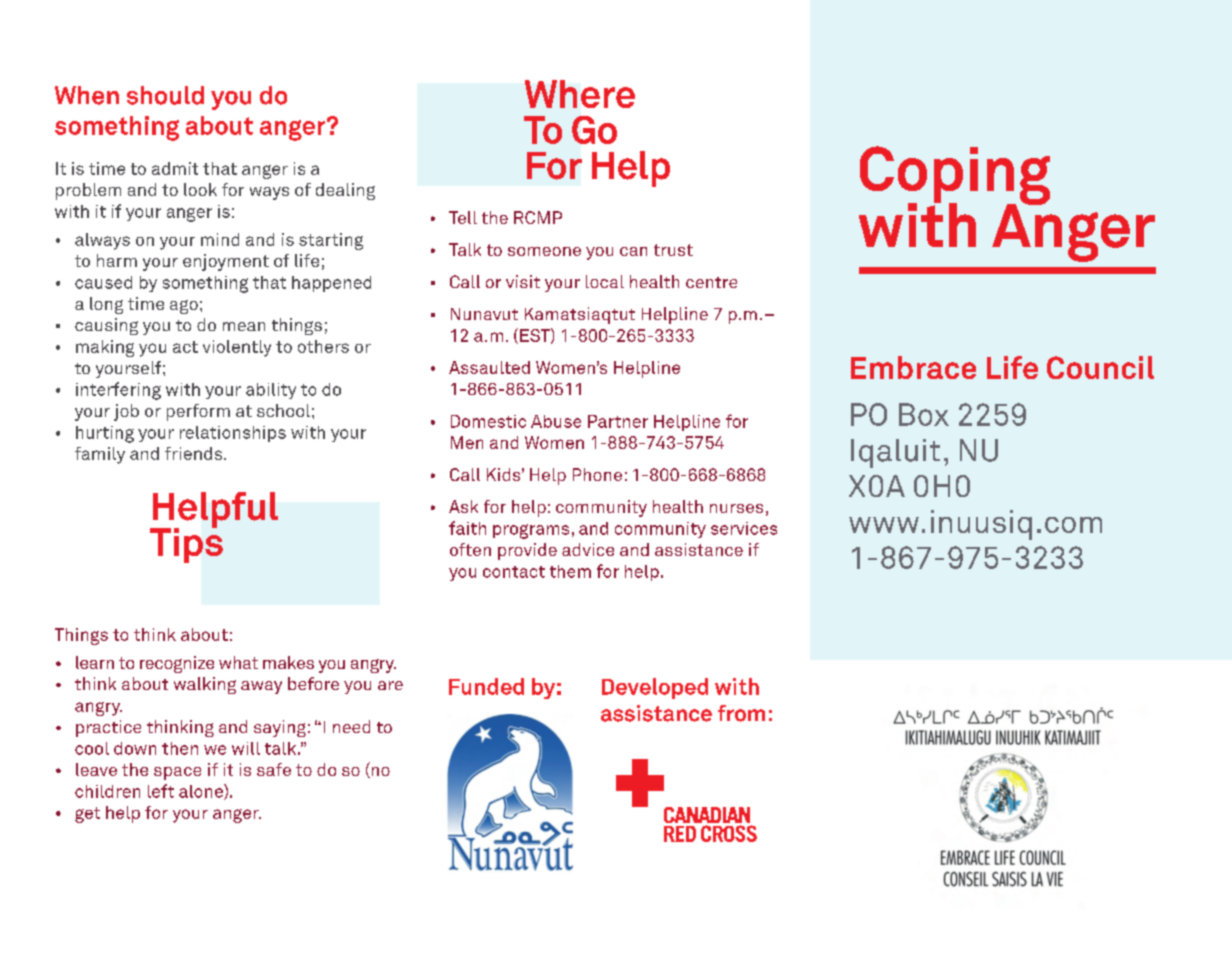 Image resolution: width=1232 pixels, height=964 pixels. What do you see at coordinates (580, 94) in the image?
I see `Where` at bounding box center [580, 94].
